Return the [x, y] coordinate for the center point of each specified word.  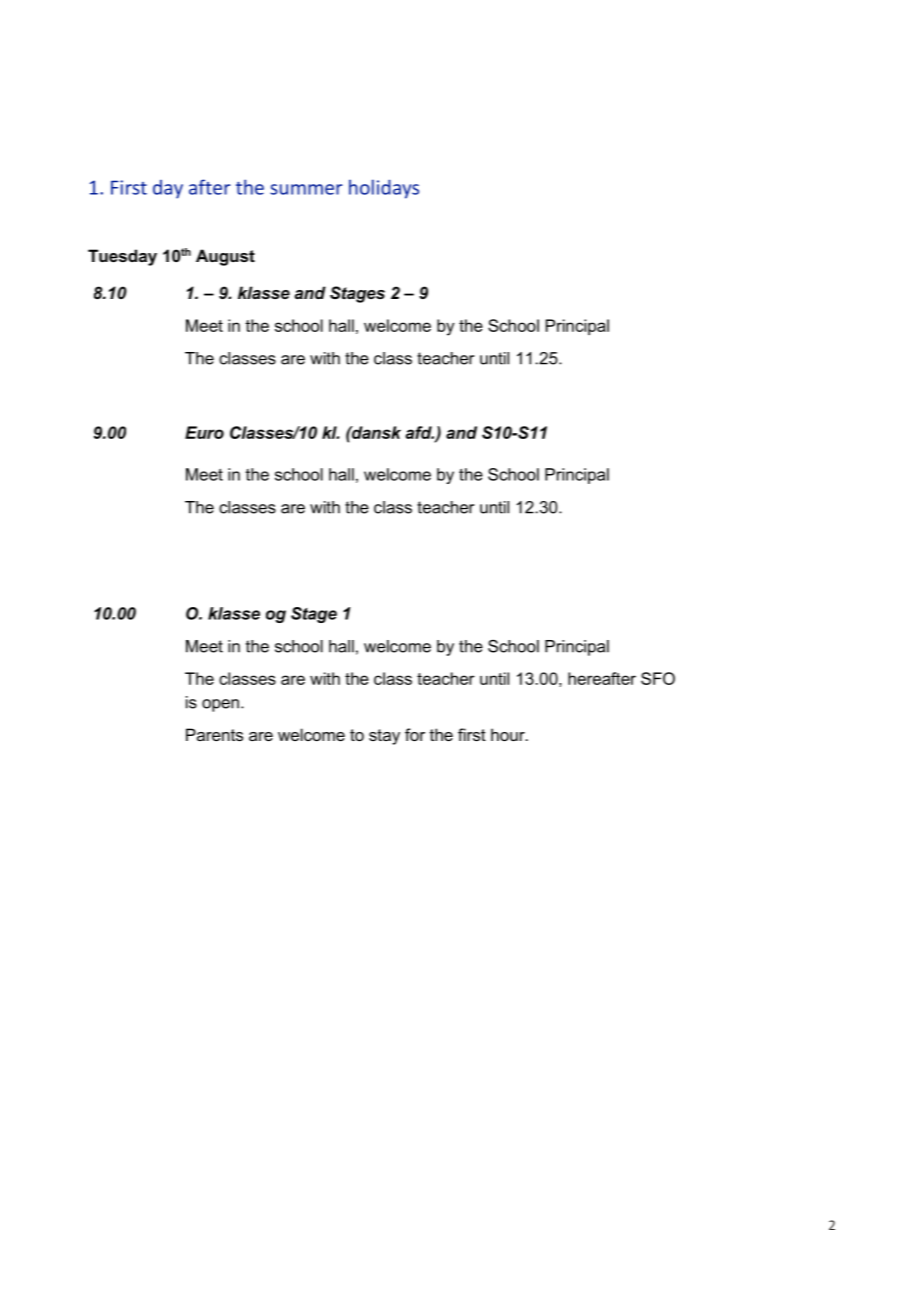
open [220, 705]
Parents [214, 734]
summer [306, 189]
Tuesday [122, 257]
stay [384, 737]
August [225, 257]
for [415, 734]
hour [509, 734]
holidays [384, 189]
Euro [204, 432]
